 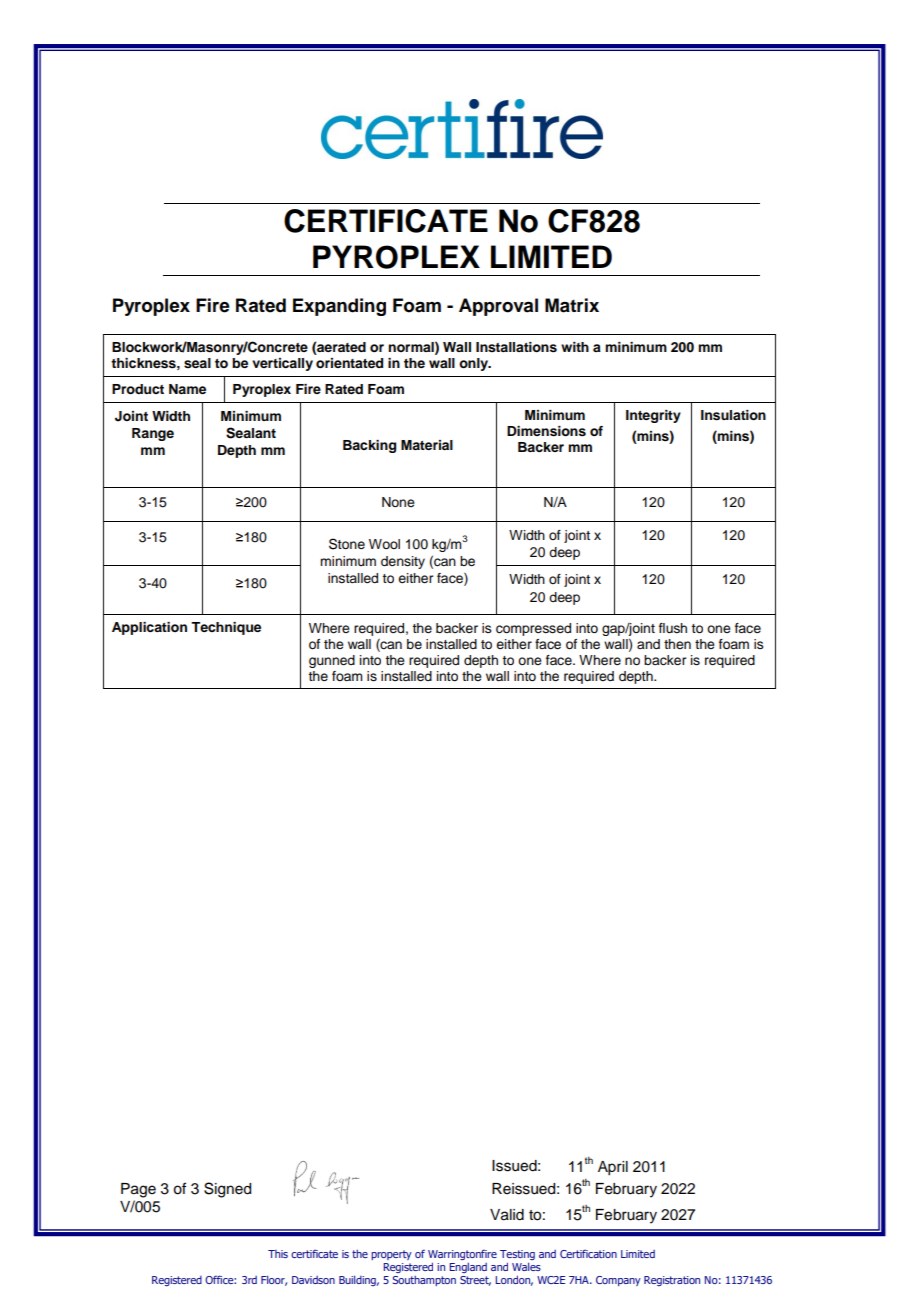 I want to click on Signed, so click(x=227, y=1190).
